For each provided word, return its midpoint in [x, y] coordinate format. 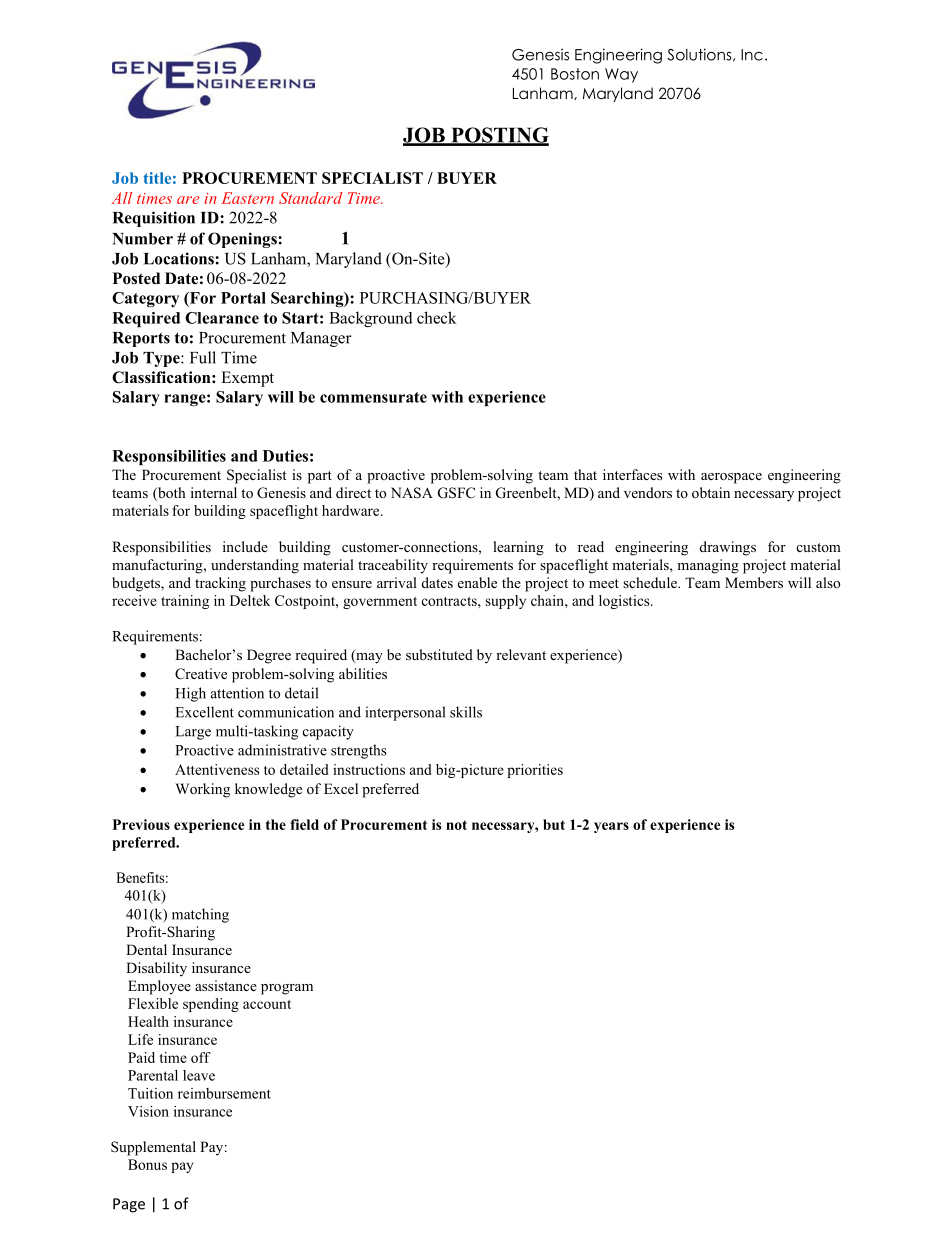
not [456, 825]
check [437, 317]
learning [518, 548]
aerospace [731, 478]
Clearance [222, 318]
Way [621, 75]
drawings [728, 548]
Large [193, 733]
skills [466, 712]
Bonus [147, 1164]
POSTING [499, 136]
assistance [226, 985]
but [554, 824]
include [245, 546]
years [611, 827]
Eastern [248, 198]
